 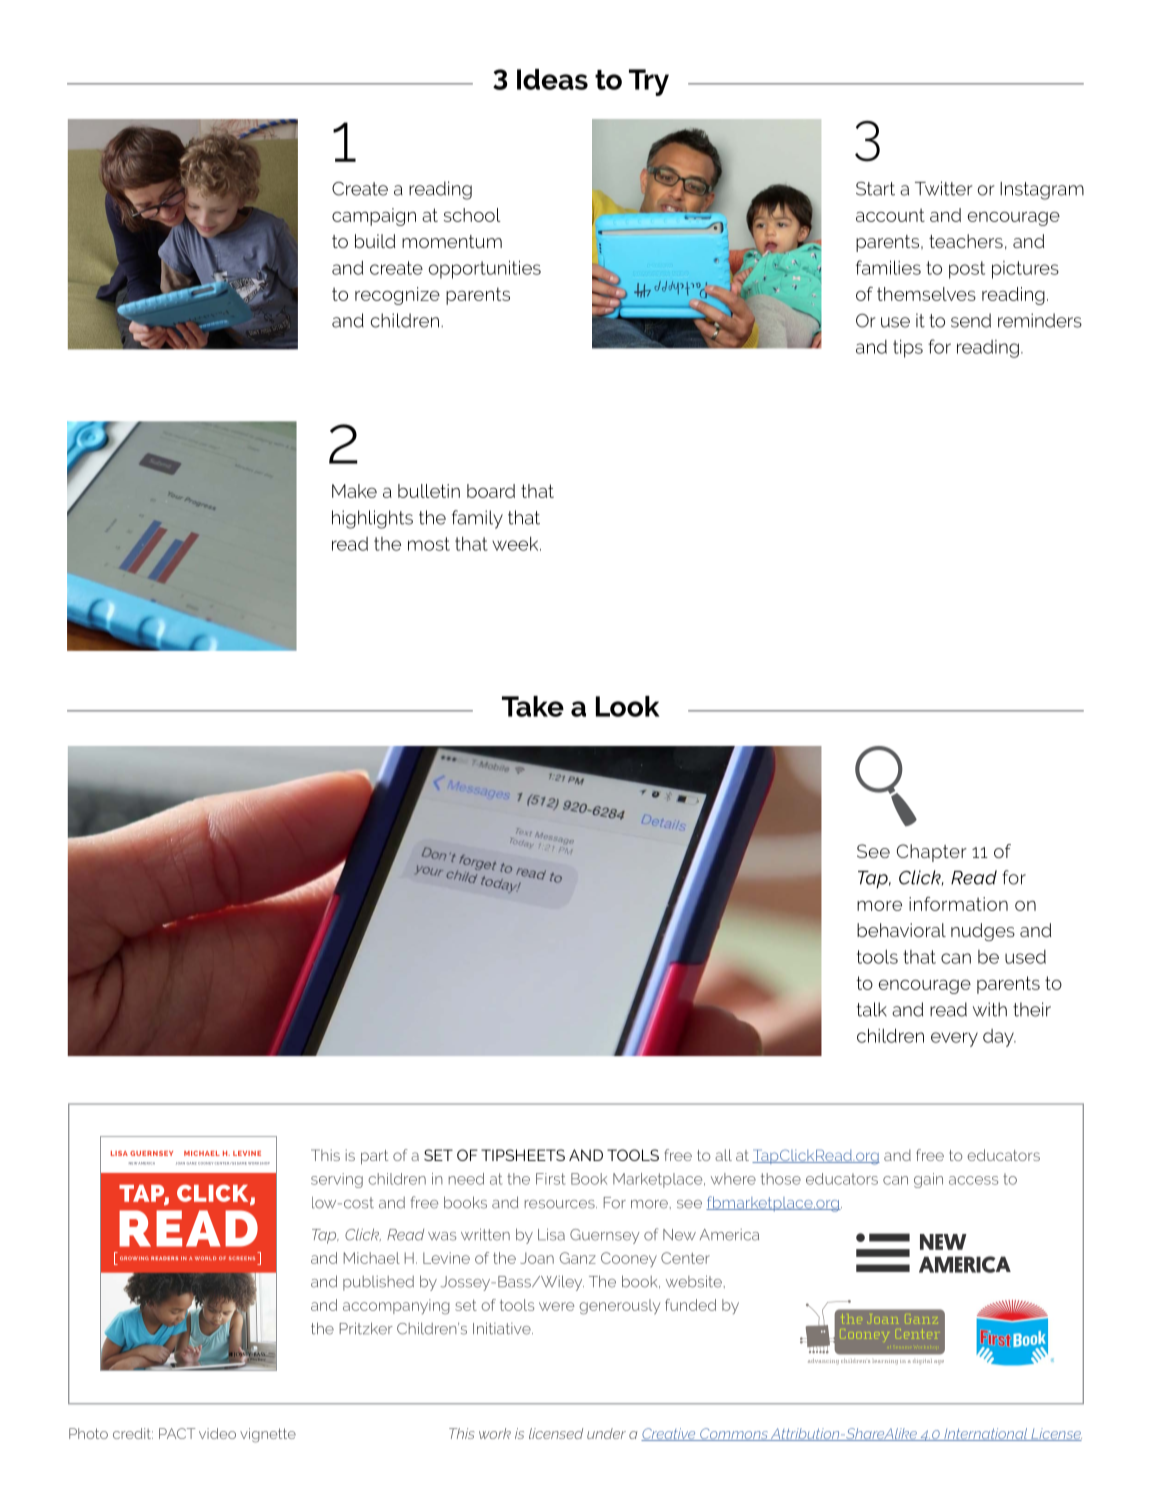 I want to click on campaign, so click(x=374, y=217).
